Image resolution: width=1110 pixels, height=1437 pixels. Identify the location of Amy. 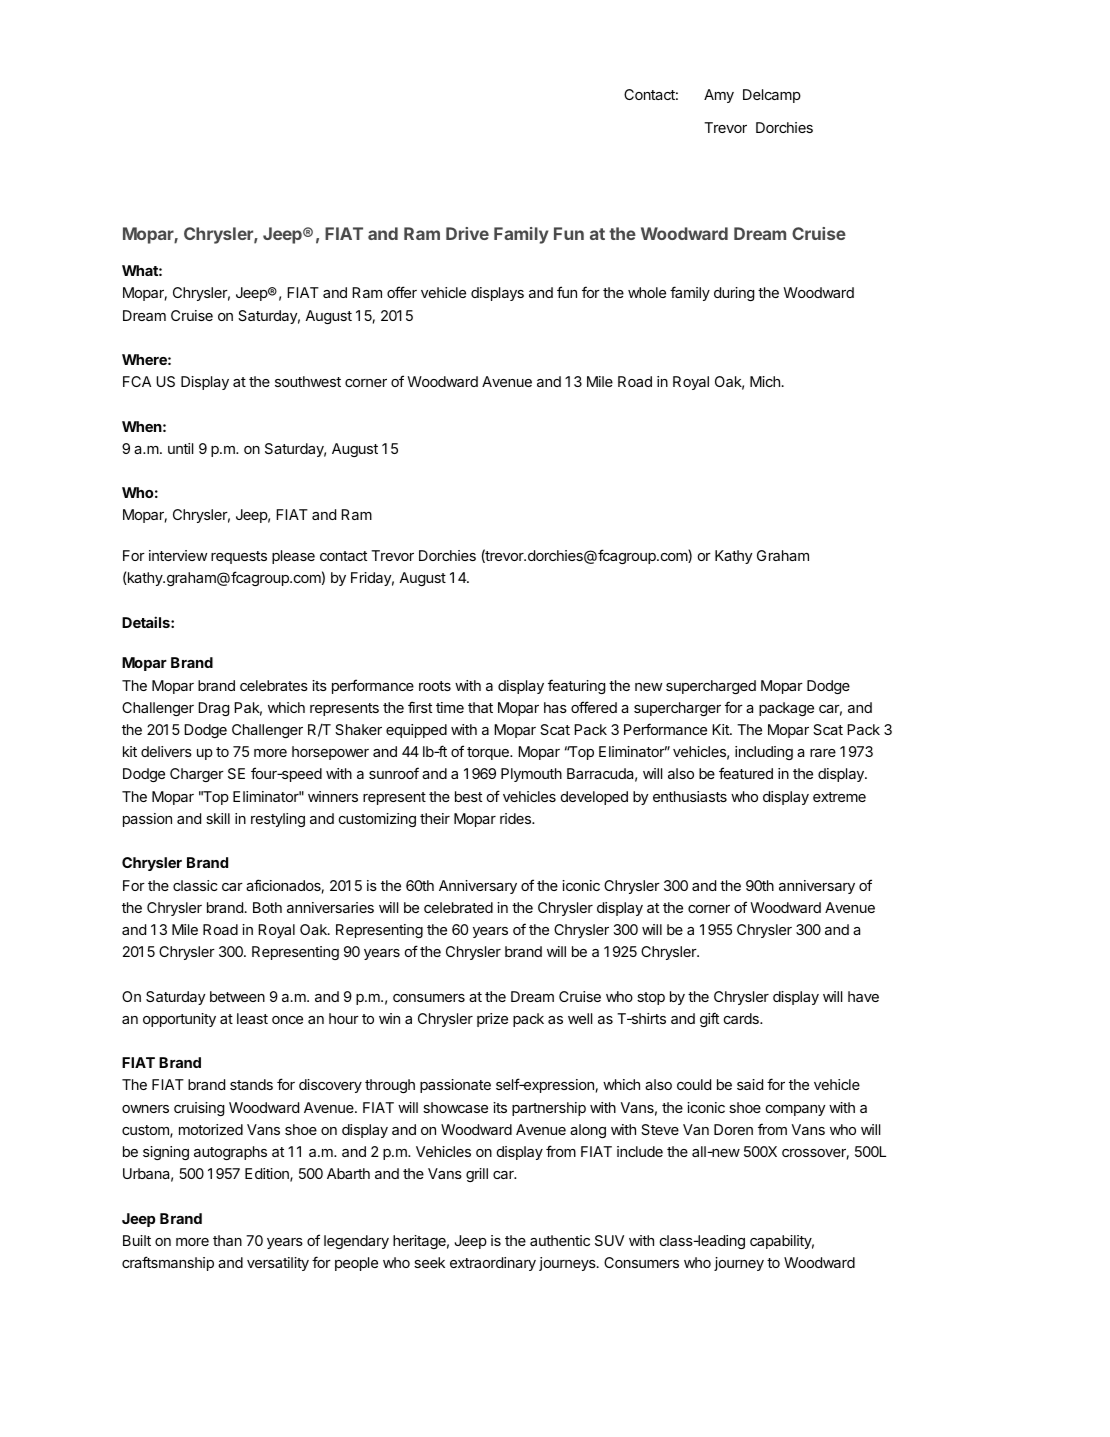
(719, 96).
